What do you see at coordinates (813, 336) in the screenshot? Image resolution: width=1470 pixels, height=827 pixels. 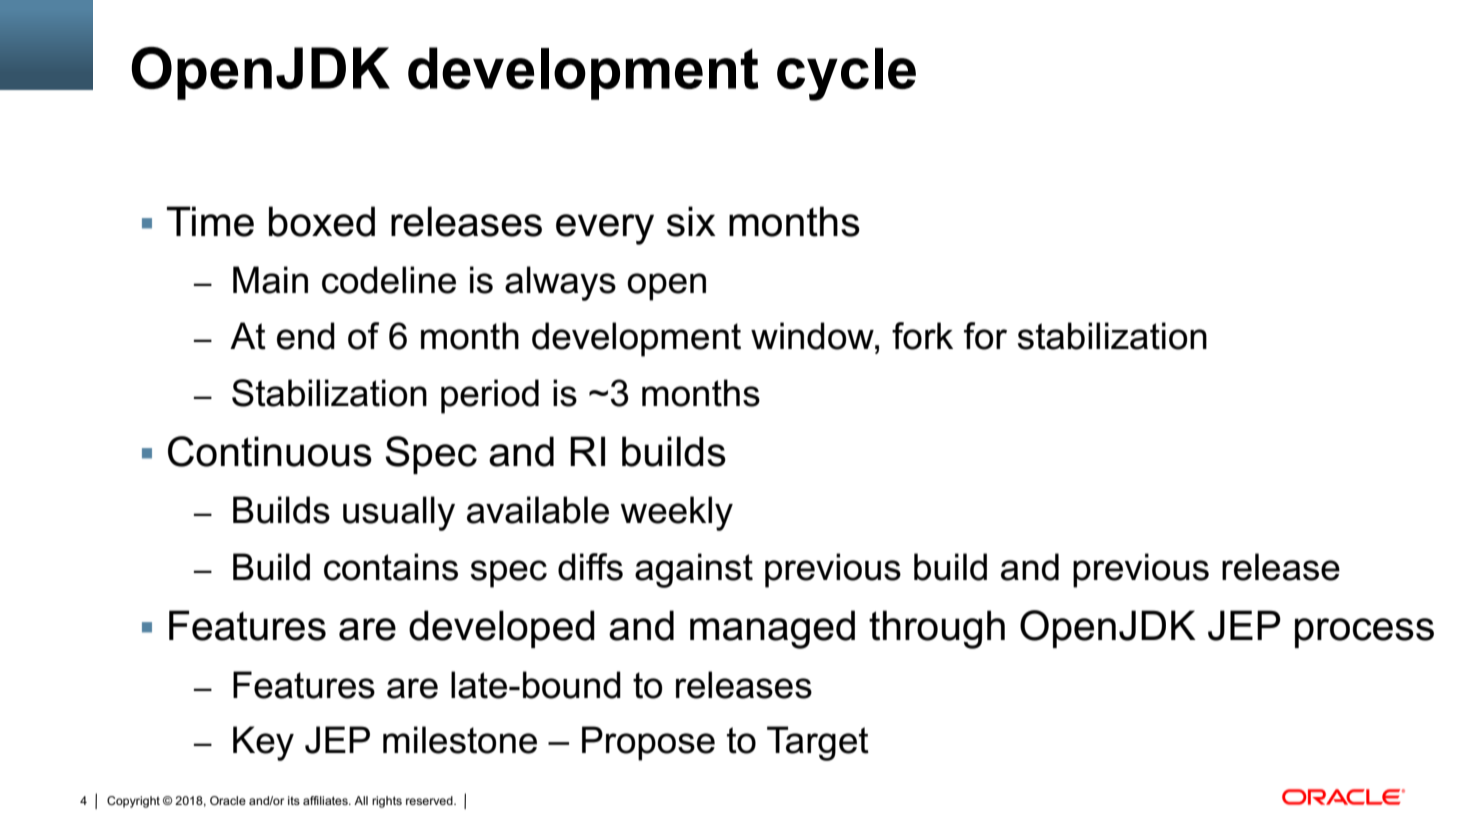 I see `window` at bounding box center [813, 336].
